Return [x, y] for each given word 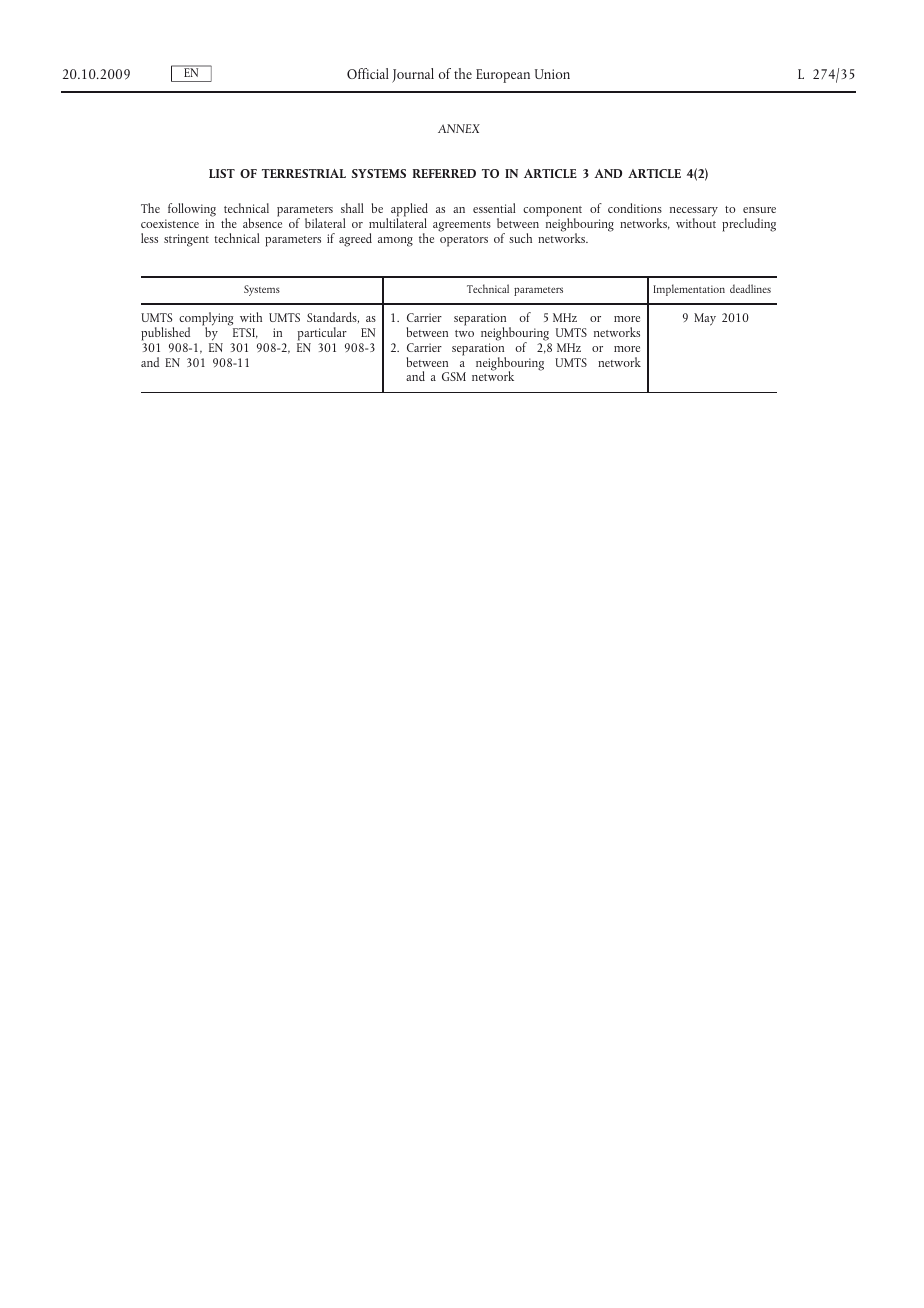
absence [262, 222]
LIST [222, 173]
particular [322, 334]
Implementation [689, 290]
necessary [694, 213]
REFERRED [444, 173]
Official [368, 73]
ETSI [245, 333]
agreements [462, 226]
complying [206, 320]
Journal [413, 75]
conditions [635, 208]
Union [552, 74]
